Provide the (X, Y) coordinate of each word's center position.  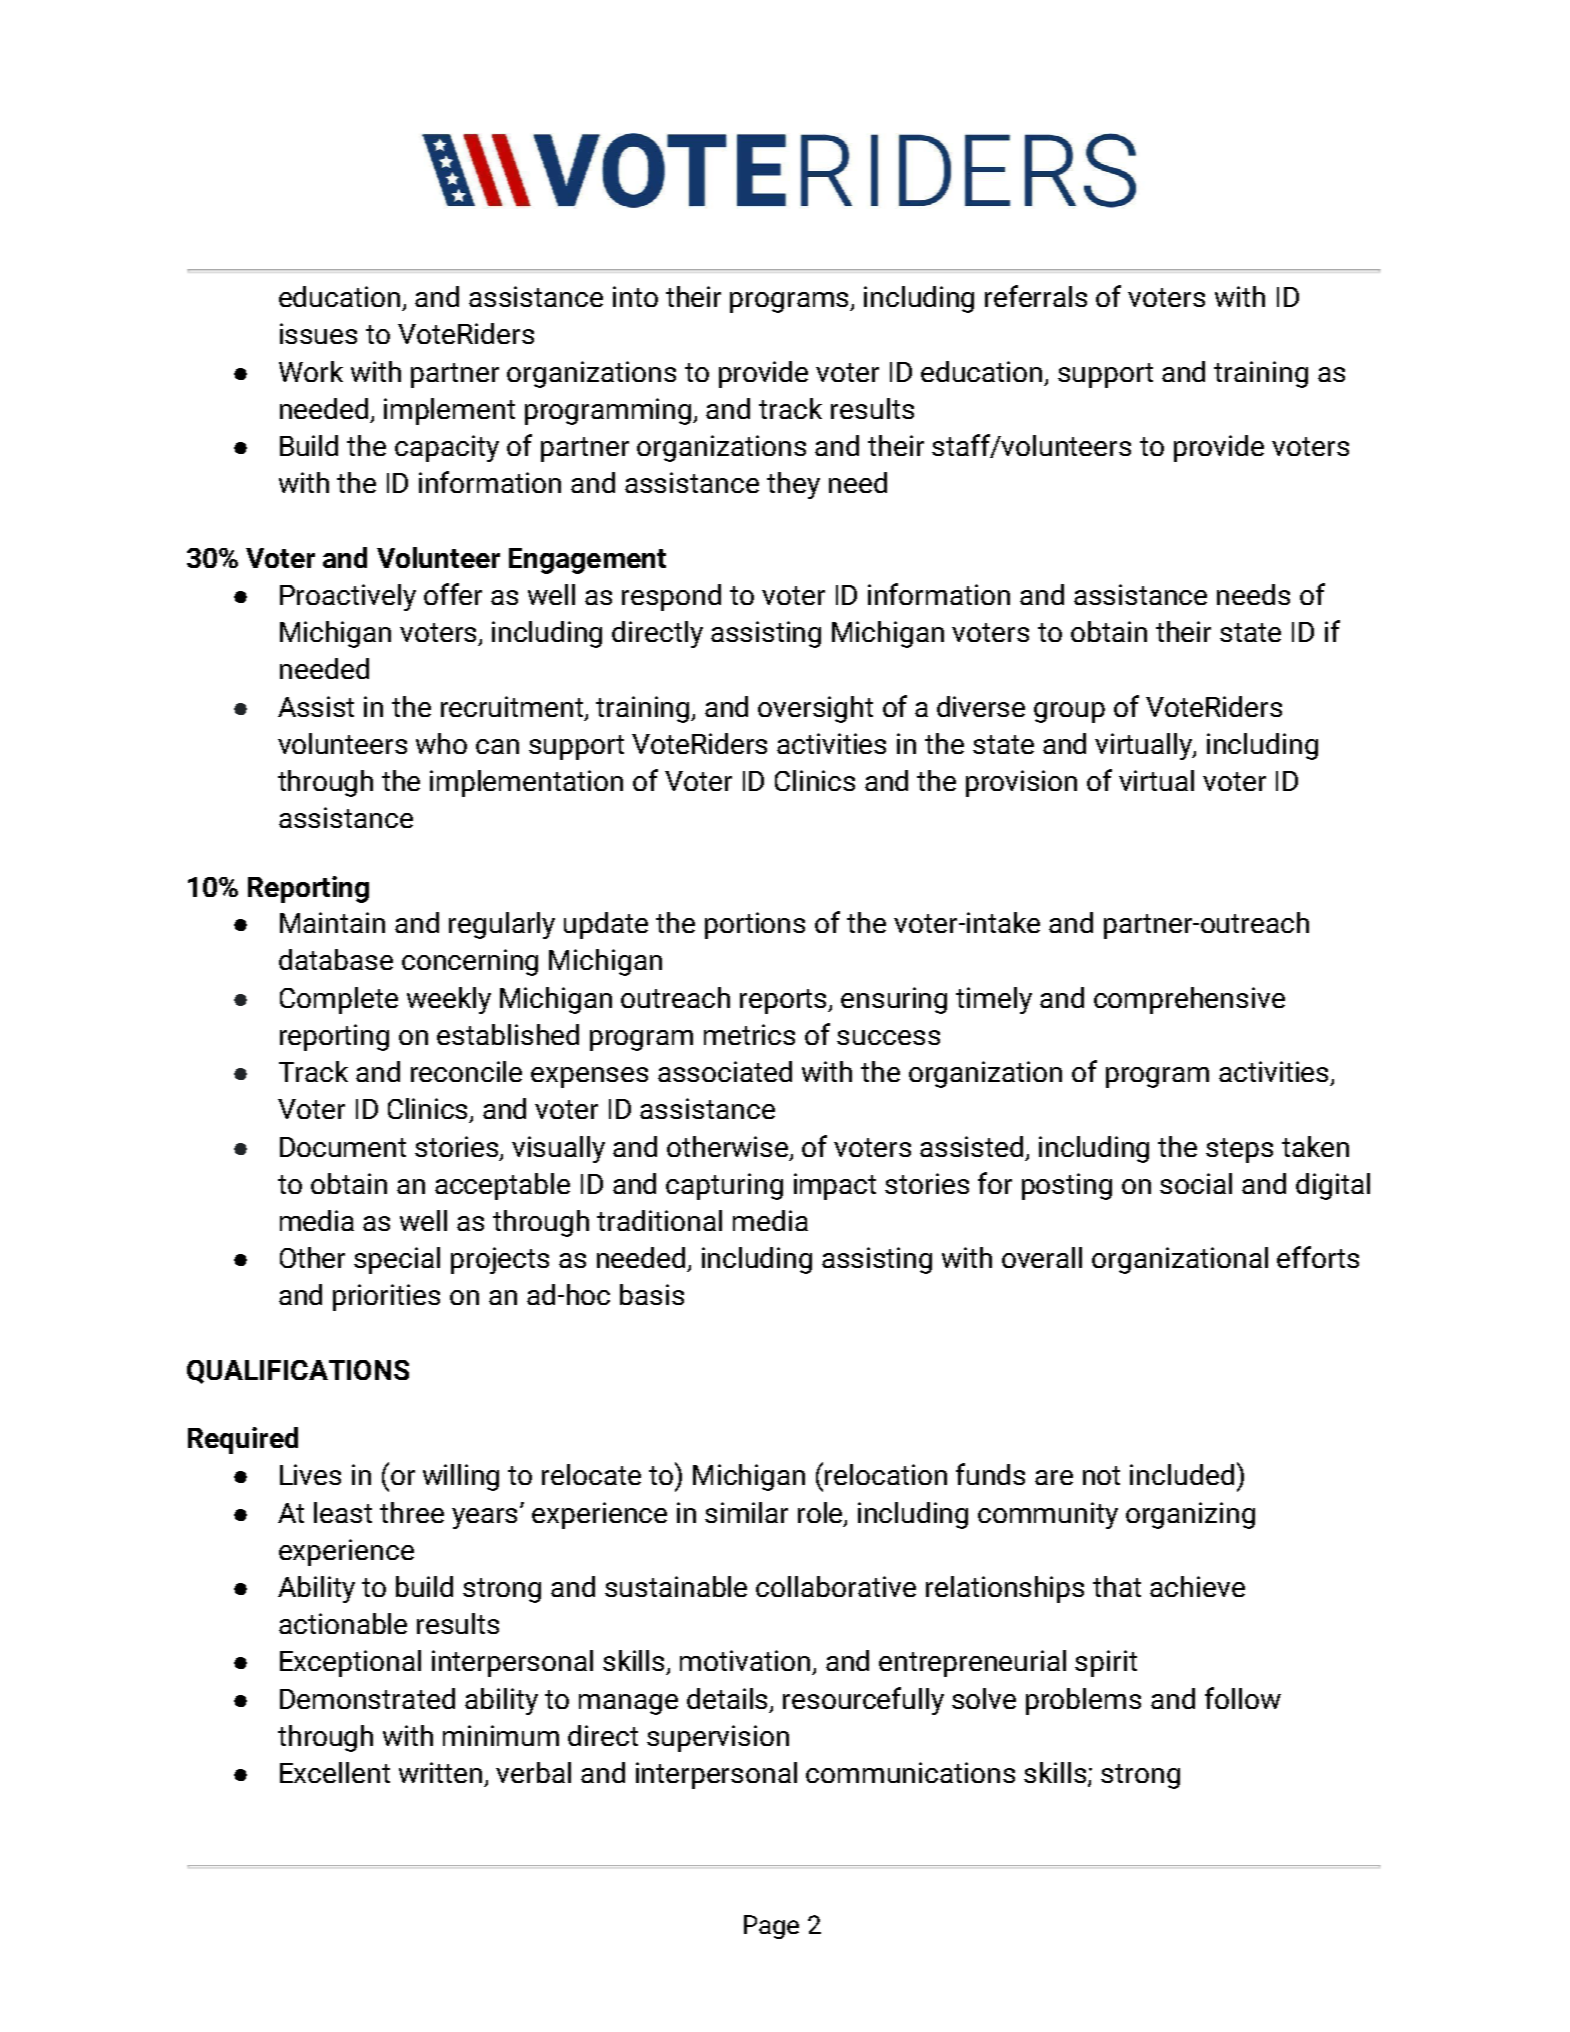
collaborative (836, 1586)
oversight (815, 709)
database (336, 959)
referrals (1036, 296)
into (635, 296)
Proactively (348, 597)
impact (835, 1186)
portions (755, 925)
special (397, 1260)
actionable (343, 1623)
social (1196, 1183)
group (1069, 712)
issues (318, 333)
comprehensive (1189, 1000)
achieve (1197, 1586)
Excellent (335, 1772)
